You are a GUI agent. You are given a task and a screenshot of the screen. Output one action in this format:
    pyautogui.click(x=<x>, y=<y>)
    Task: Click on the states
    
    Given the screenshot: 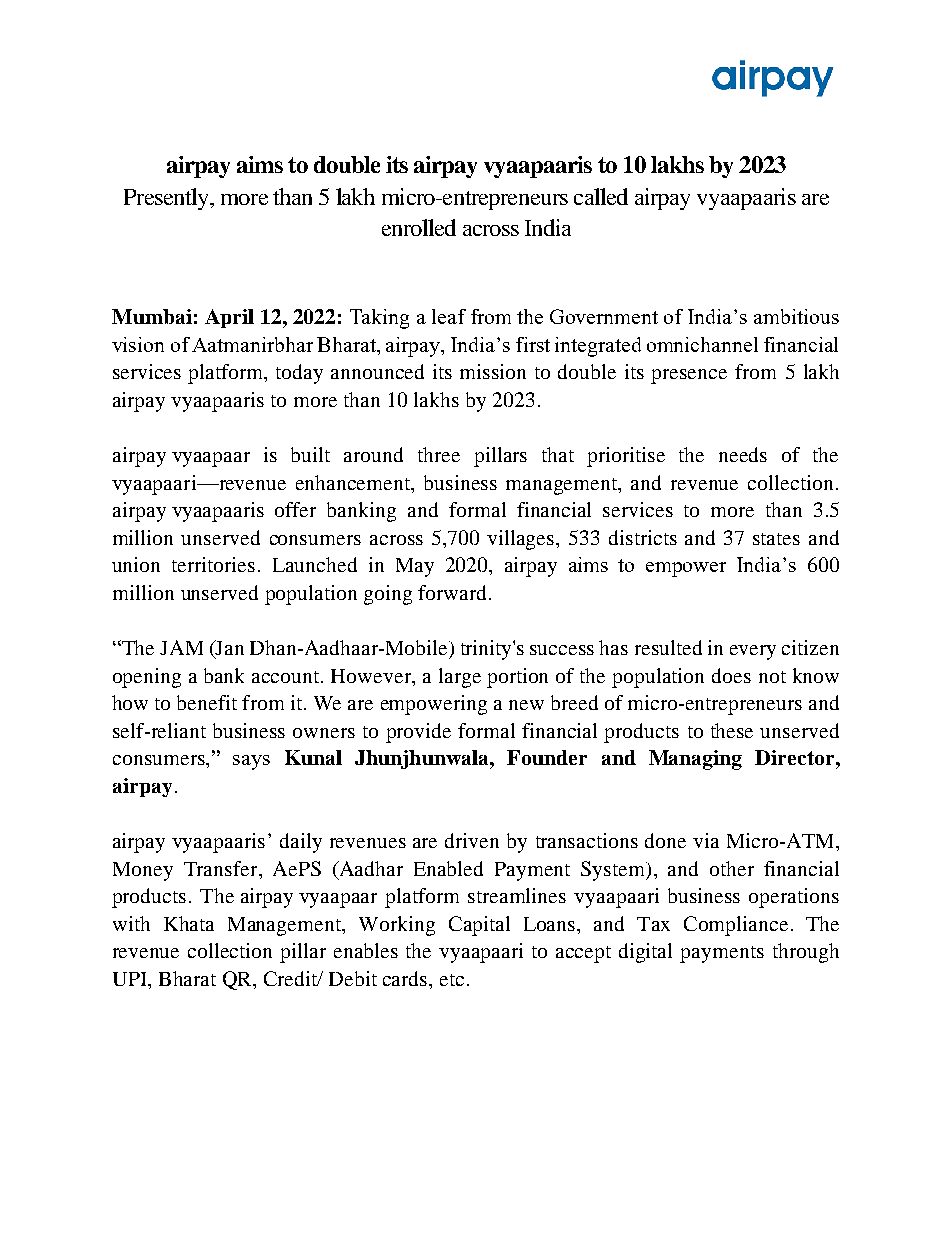 What is the action you would take?
    pyautogui.click(x=776, y=539)
